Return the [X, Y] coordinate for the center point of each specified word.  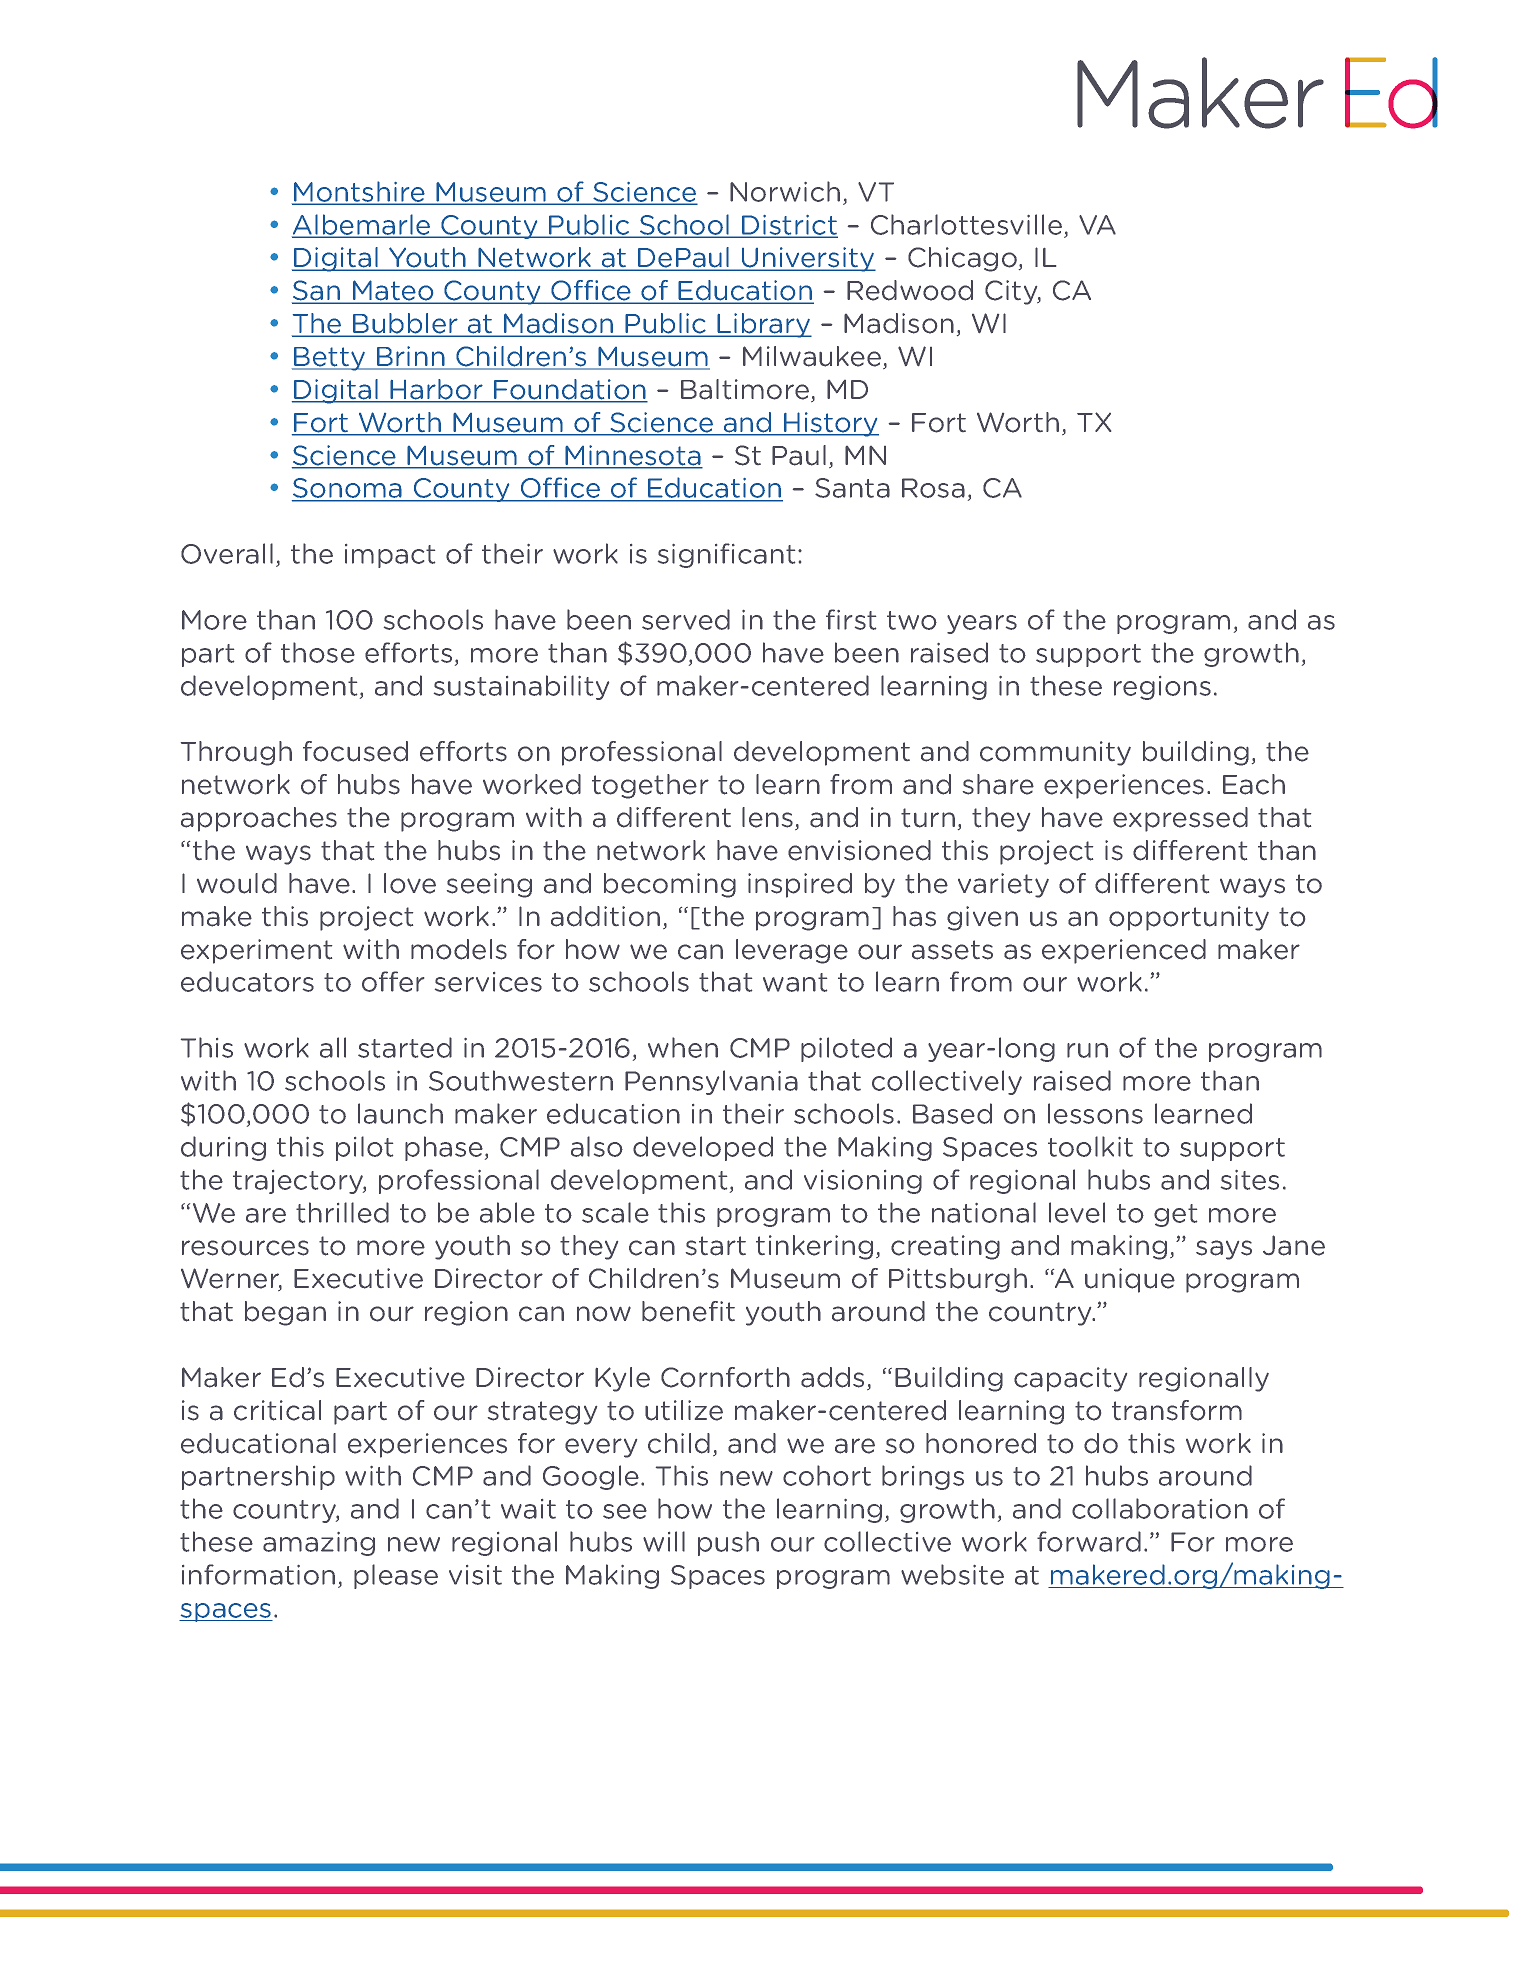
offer [393, 981]
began [285, 1313]
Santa [852, 488]
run [1087, 1050]
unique [1130, 1280]
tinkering [814, 1247]
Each [1254, 784]
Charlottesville [966, 224]
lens [767, 817]
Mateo [393, 291]
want [795, 982]
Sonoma [348, 489]
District [789, 226]
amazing [319, 1544]
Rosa [933, 488]
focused [355, 751]
